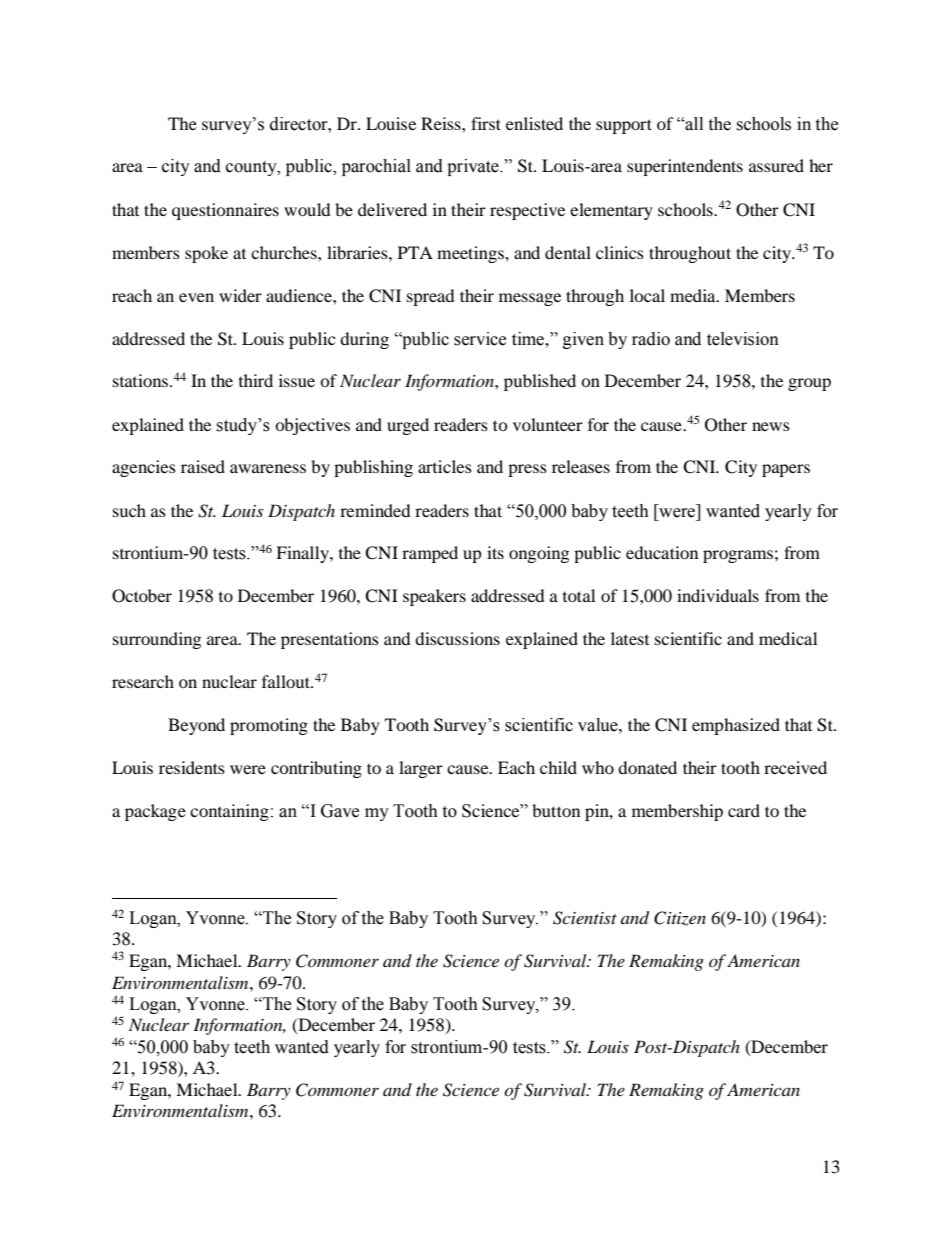 Image resolution: width=952 pixels, height=1233 pixels. What do you see at coordinates (457, 638) in the screenshot?
I see `discussions` at bounding box center [457, 638].
